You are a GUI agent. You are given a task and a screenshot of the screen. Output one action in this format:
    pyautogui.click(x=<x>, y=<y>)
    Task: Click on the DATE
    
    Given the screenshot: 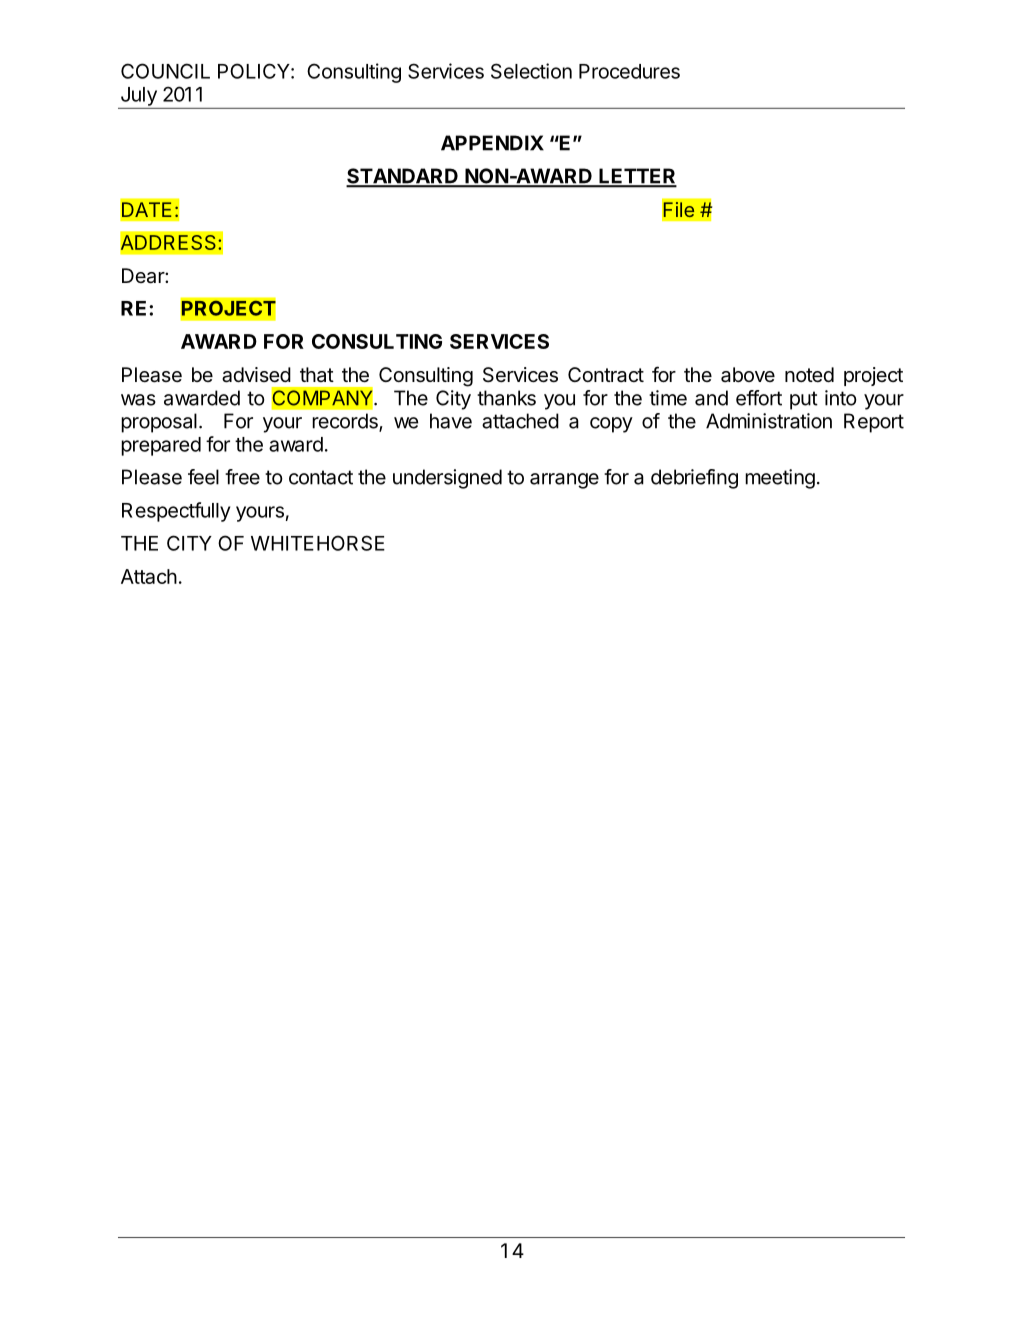 What is the action you would take?
    pyautogui.click(x=146, y=209)
